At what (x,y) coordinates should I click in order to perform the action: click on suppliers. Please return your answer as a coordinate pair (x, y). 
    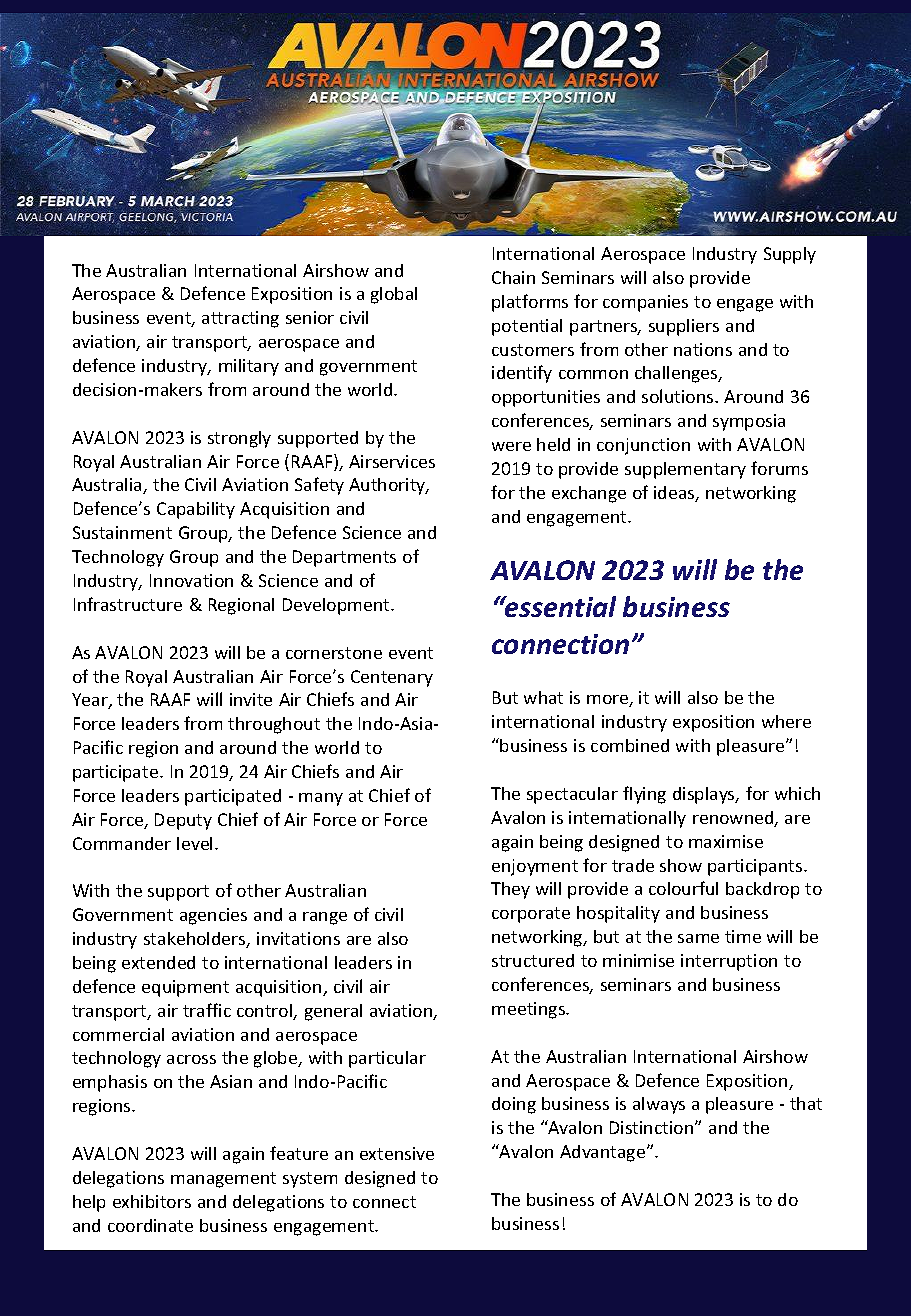
    Looking at the image, I should click on (684, 327).
